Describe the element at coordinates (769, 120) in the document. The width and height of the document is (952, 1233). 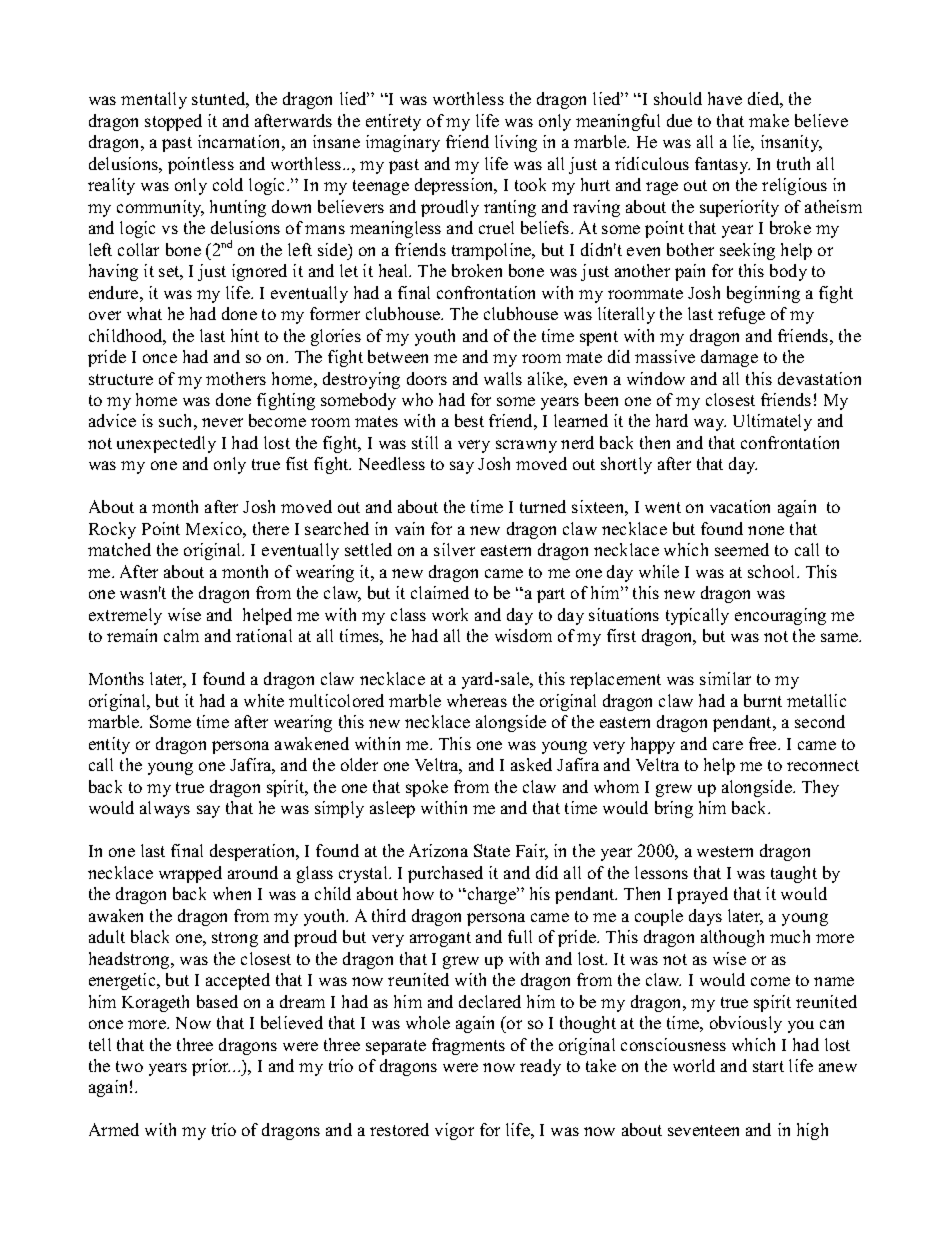
I see `make` at that location.
